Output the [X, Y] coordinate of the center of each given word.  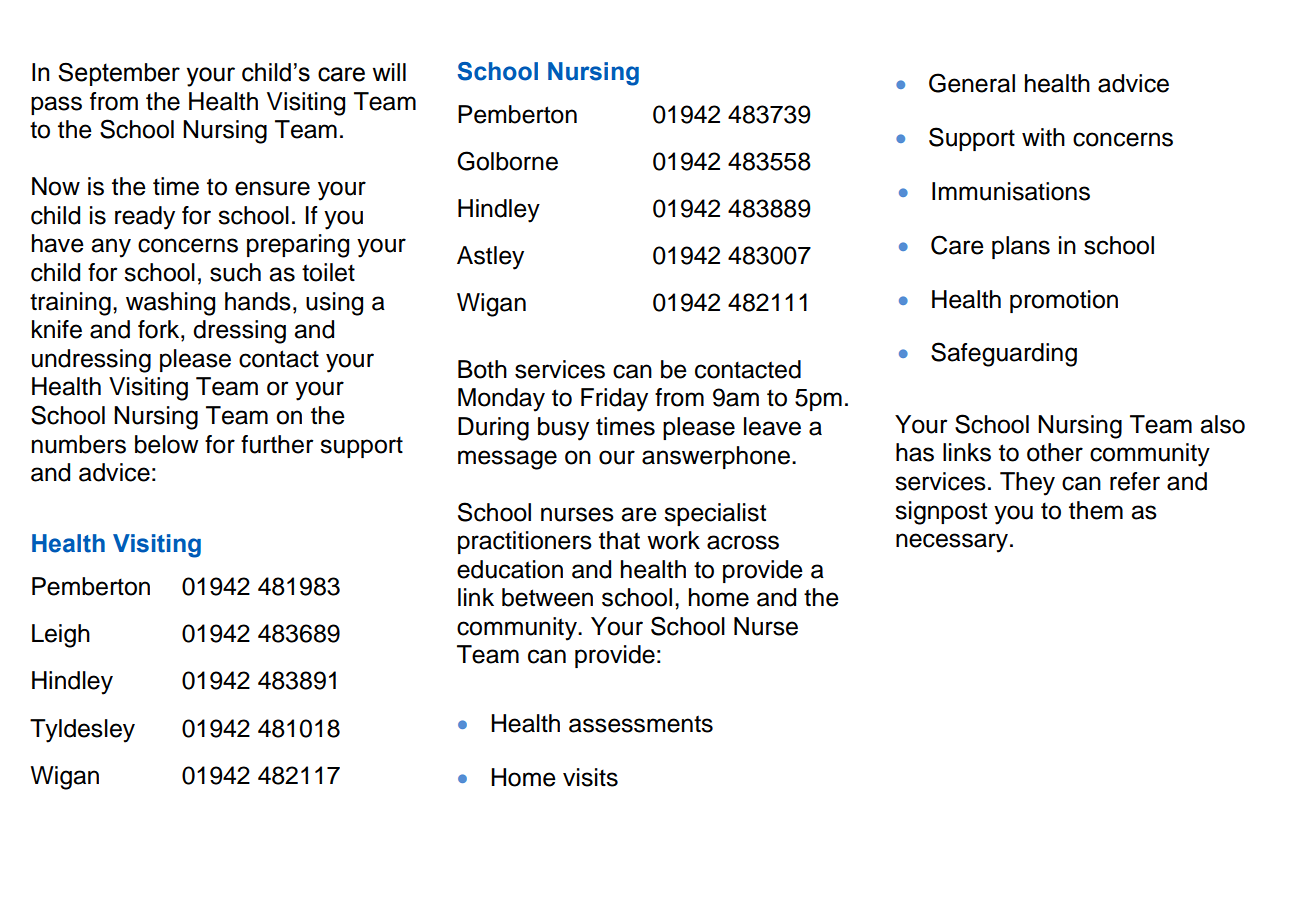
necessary [953, 543]
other [1055, 452]
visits [590, 777]
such [235, 272]
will [389, 72]
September [119, 74]
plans [1021, 247]
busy [563, 429]
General [972, 83]
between [547, 597]
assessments [641, 724]
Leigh [61, 636]
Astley [490, 258]
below [167, 444]
